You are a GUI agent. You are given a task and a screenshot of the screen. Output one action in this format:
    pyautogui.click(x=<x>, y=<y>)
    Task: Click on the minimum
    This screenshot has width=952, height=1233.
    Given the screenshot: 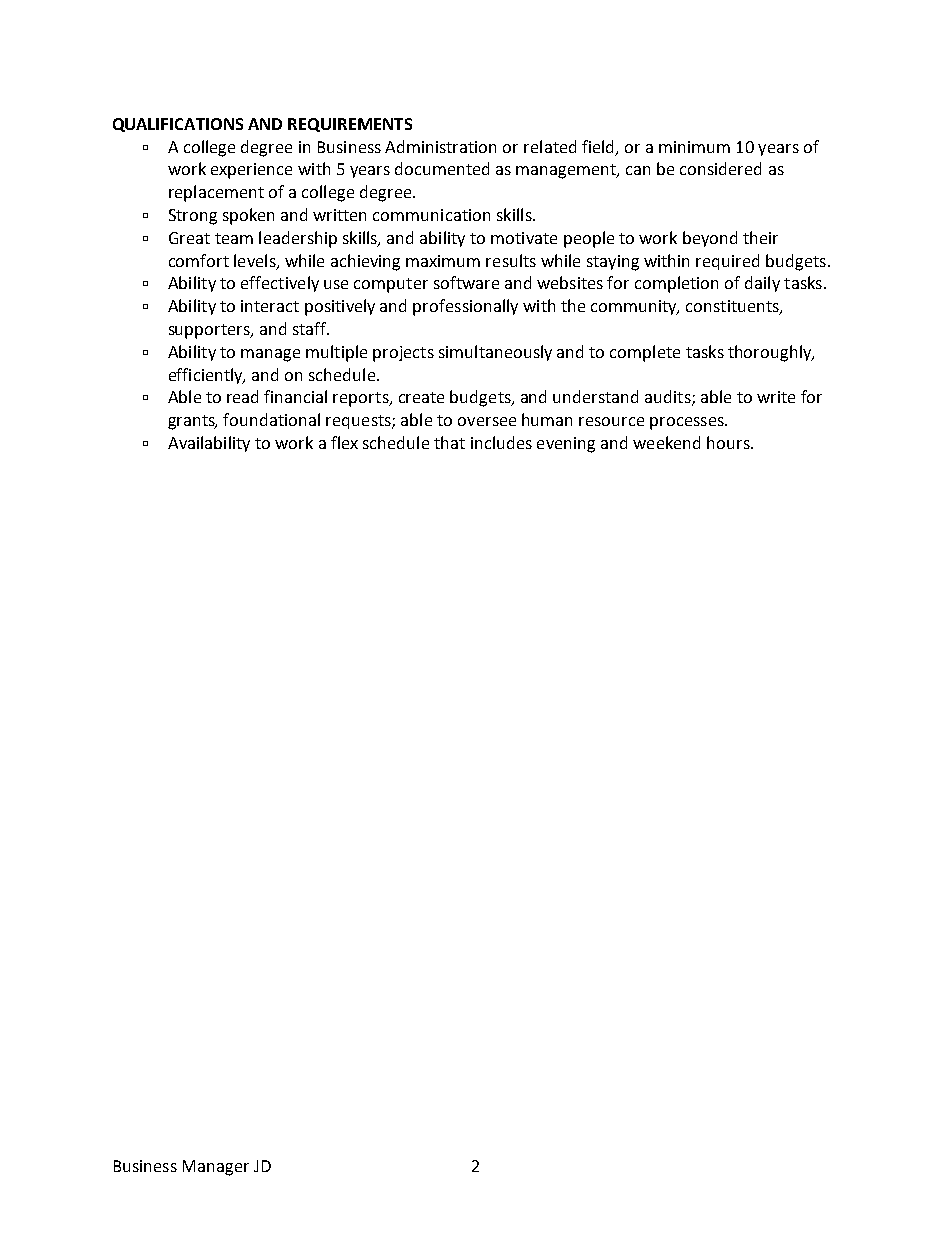 What is the action you would take?
    pyautogui.click(x=694, y=147)
